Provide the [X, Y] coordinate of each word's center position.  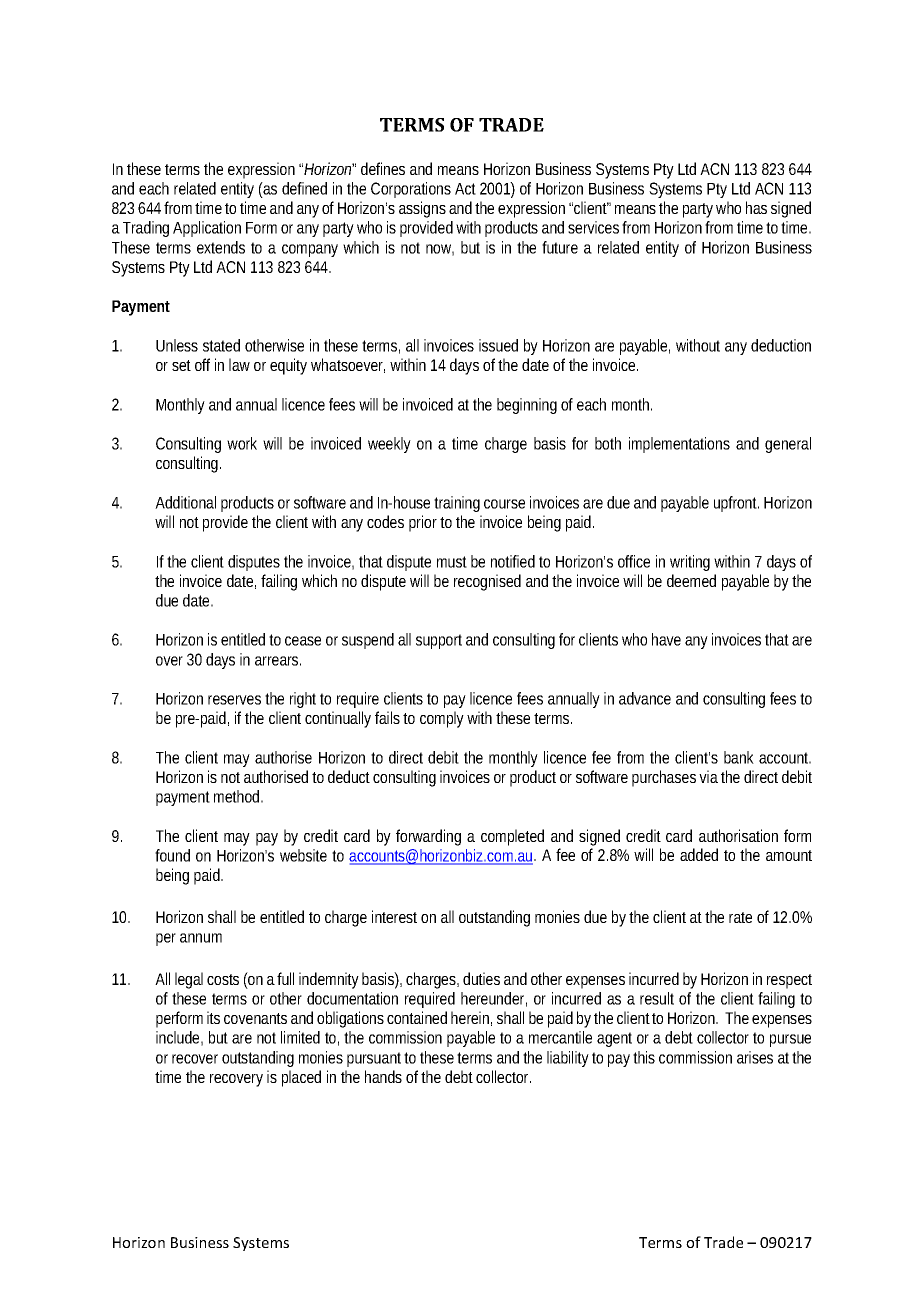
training [457, 504]
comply [442, 719]
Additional [185, 502]
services [595, 227]
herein [471, 1018]
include [179, 1038]
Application [207, 229]
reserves [234, 700]
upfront [736, 504]
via [708, 776]
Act [465, 189]
